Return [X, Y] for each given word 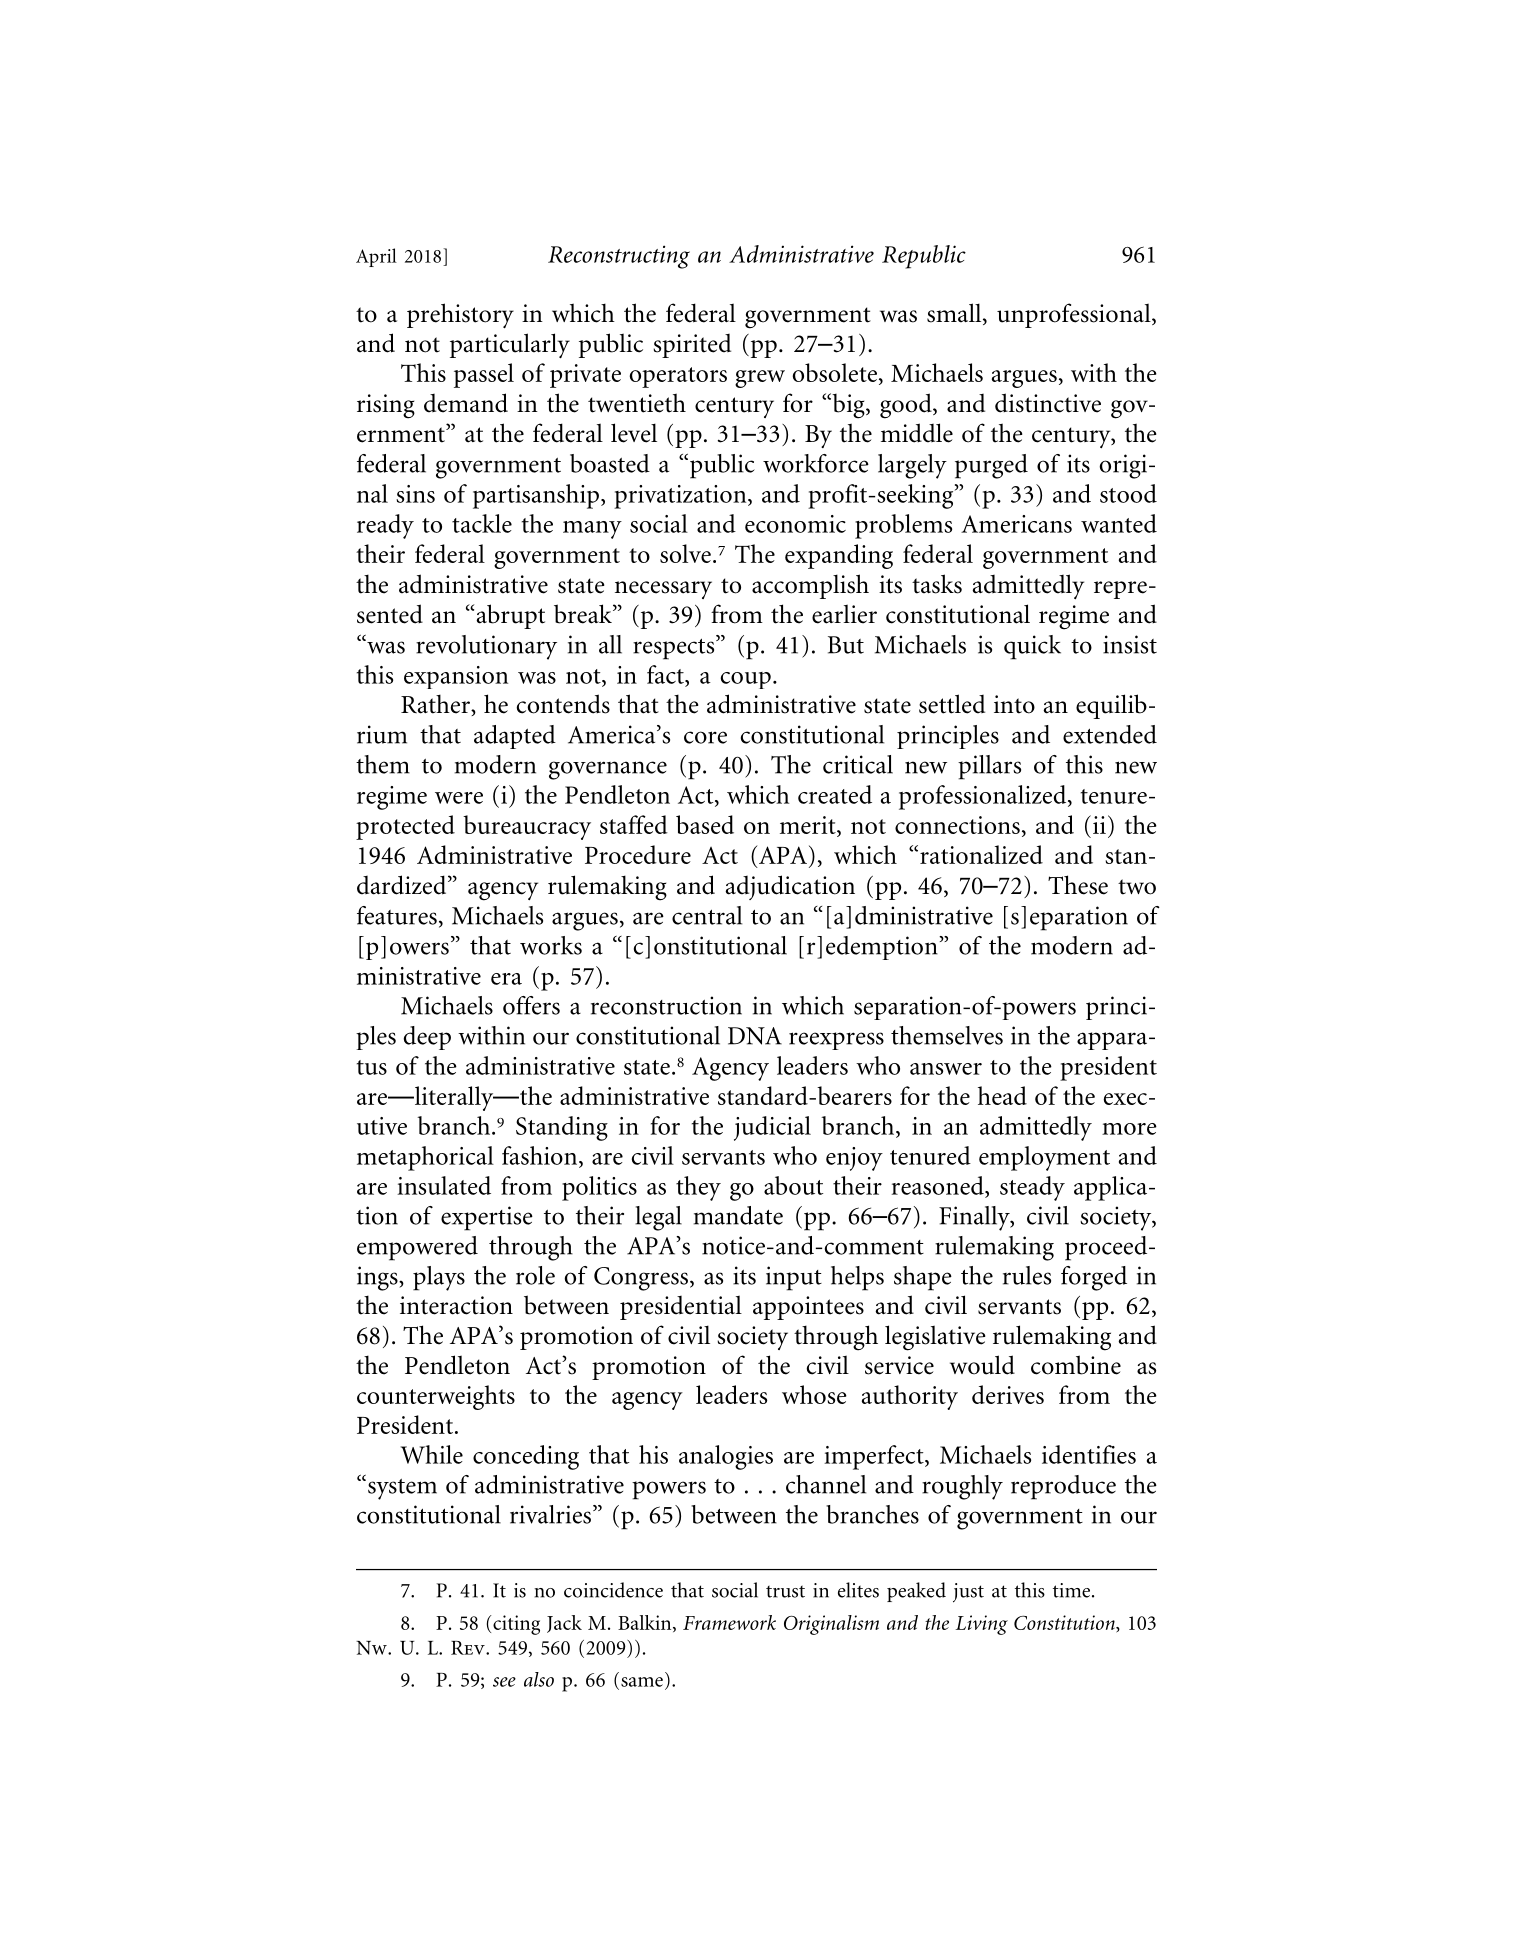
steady [1032, 1188]
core [705, 737]
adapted [515, 737]
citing [516, 1625]
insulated [444, 1185]
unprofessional [1075, 315]
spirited [692, 346]
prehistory [460, 315]
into [1014, 704]
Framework [729, 1622]
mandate [738, 1215]
